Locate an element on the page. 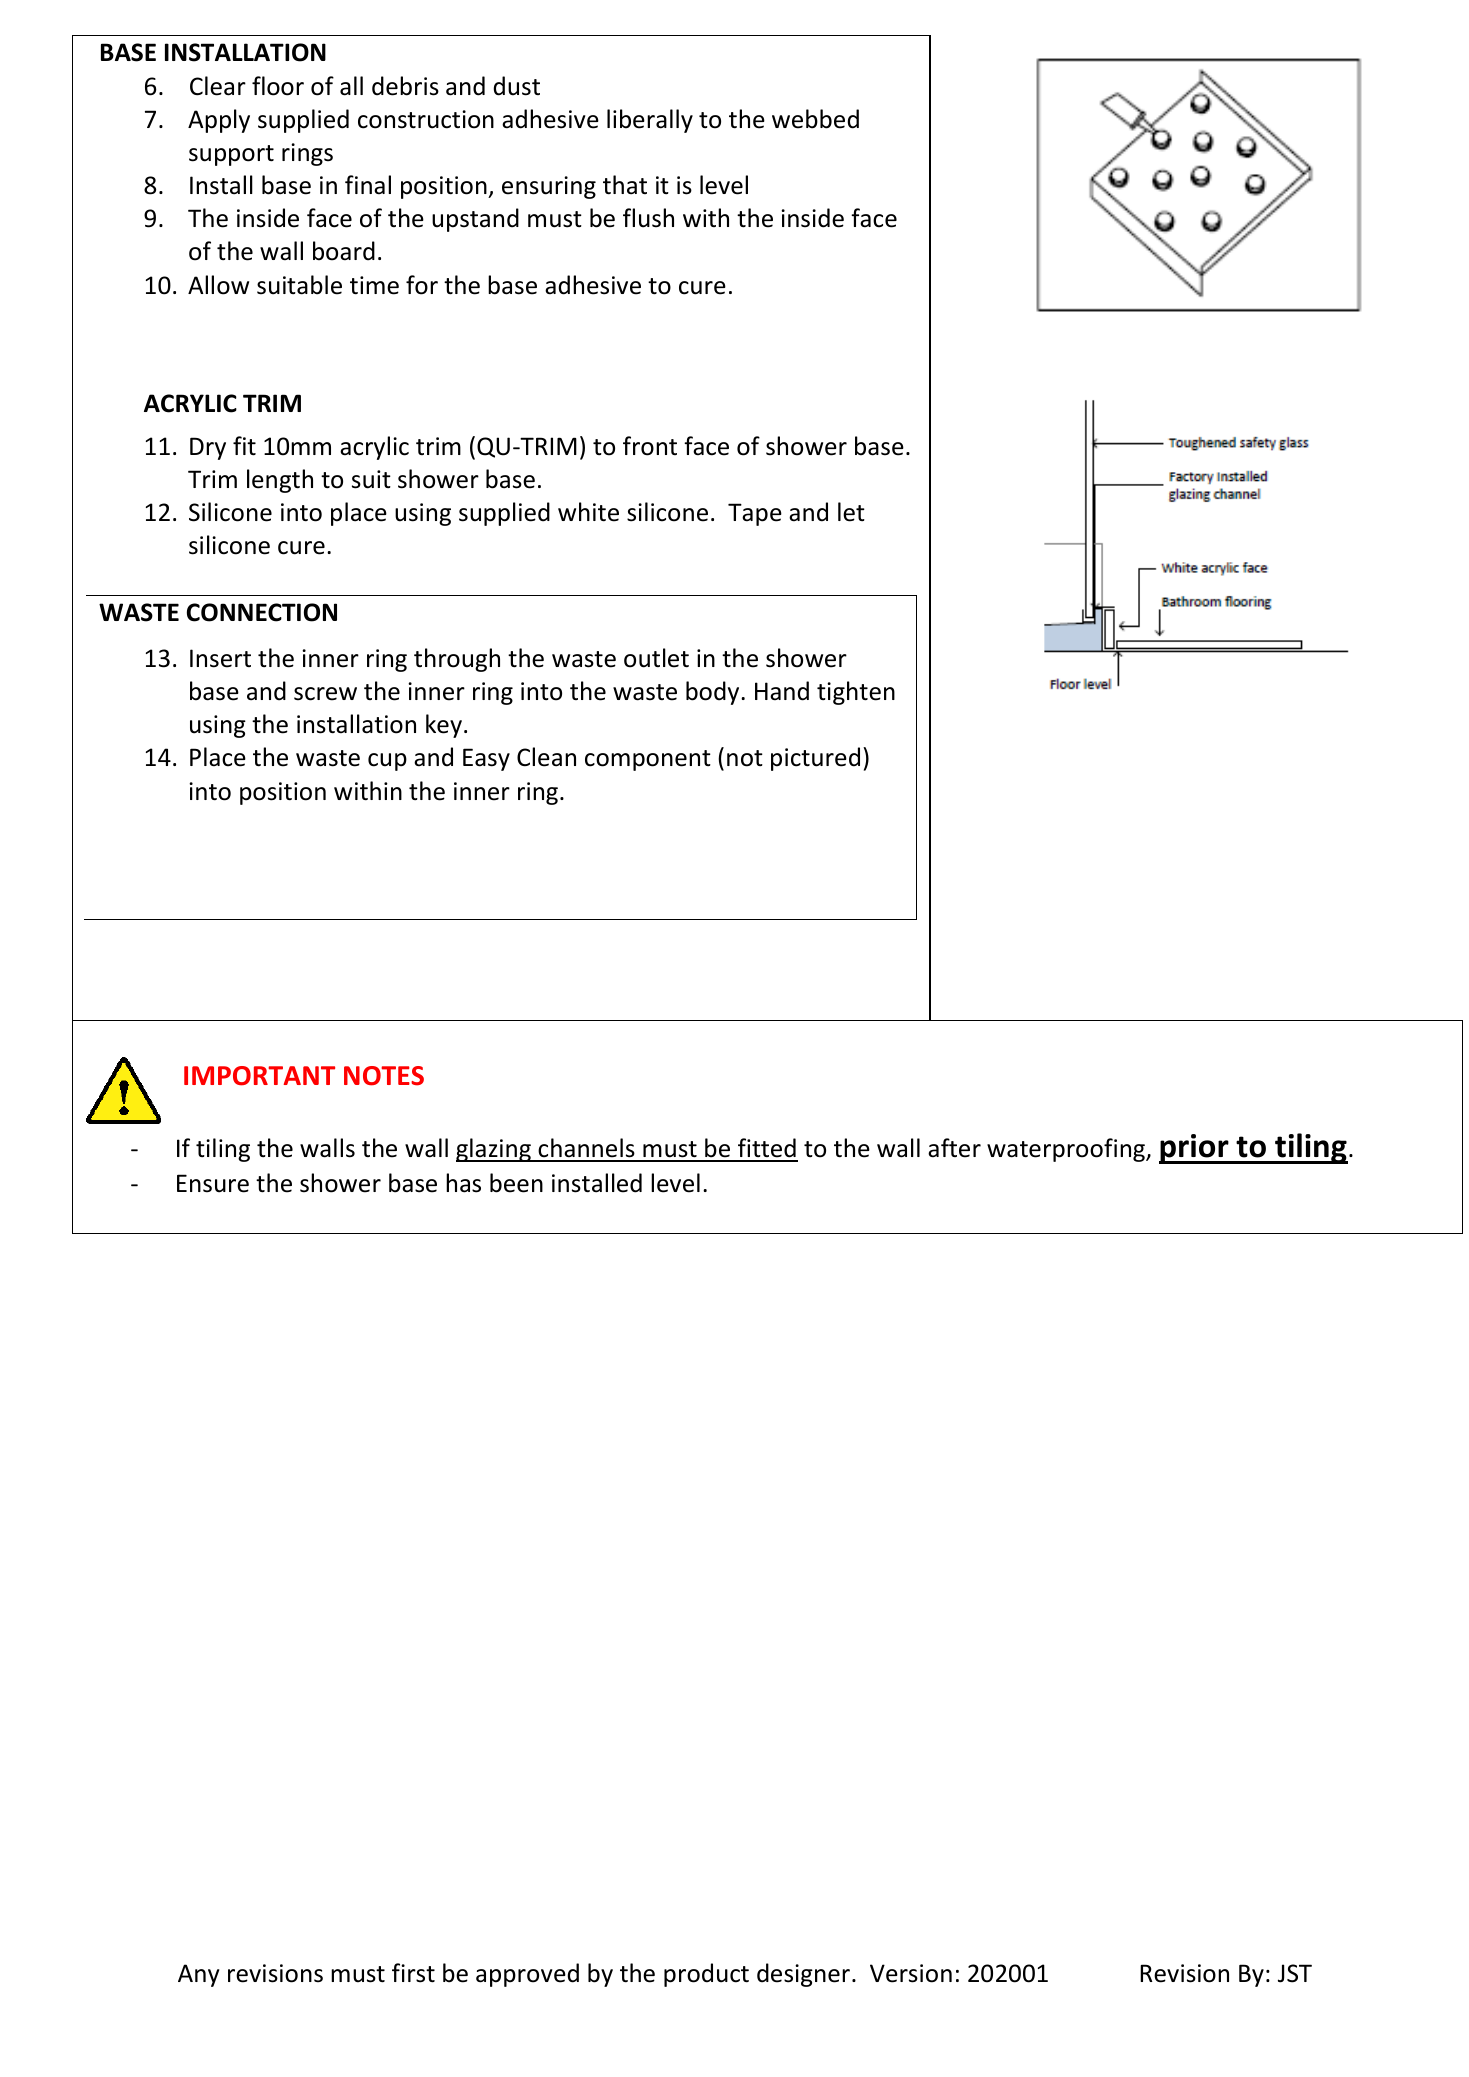 Image resolution: width=1469 pixels, height=2077 pixels. screw is located at coordinates (325, 694).
